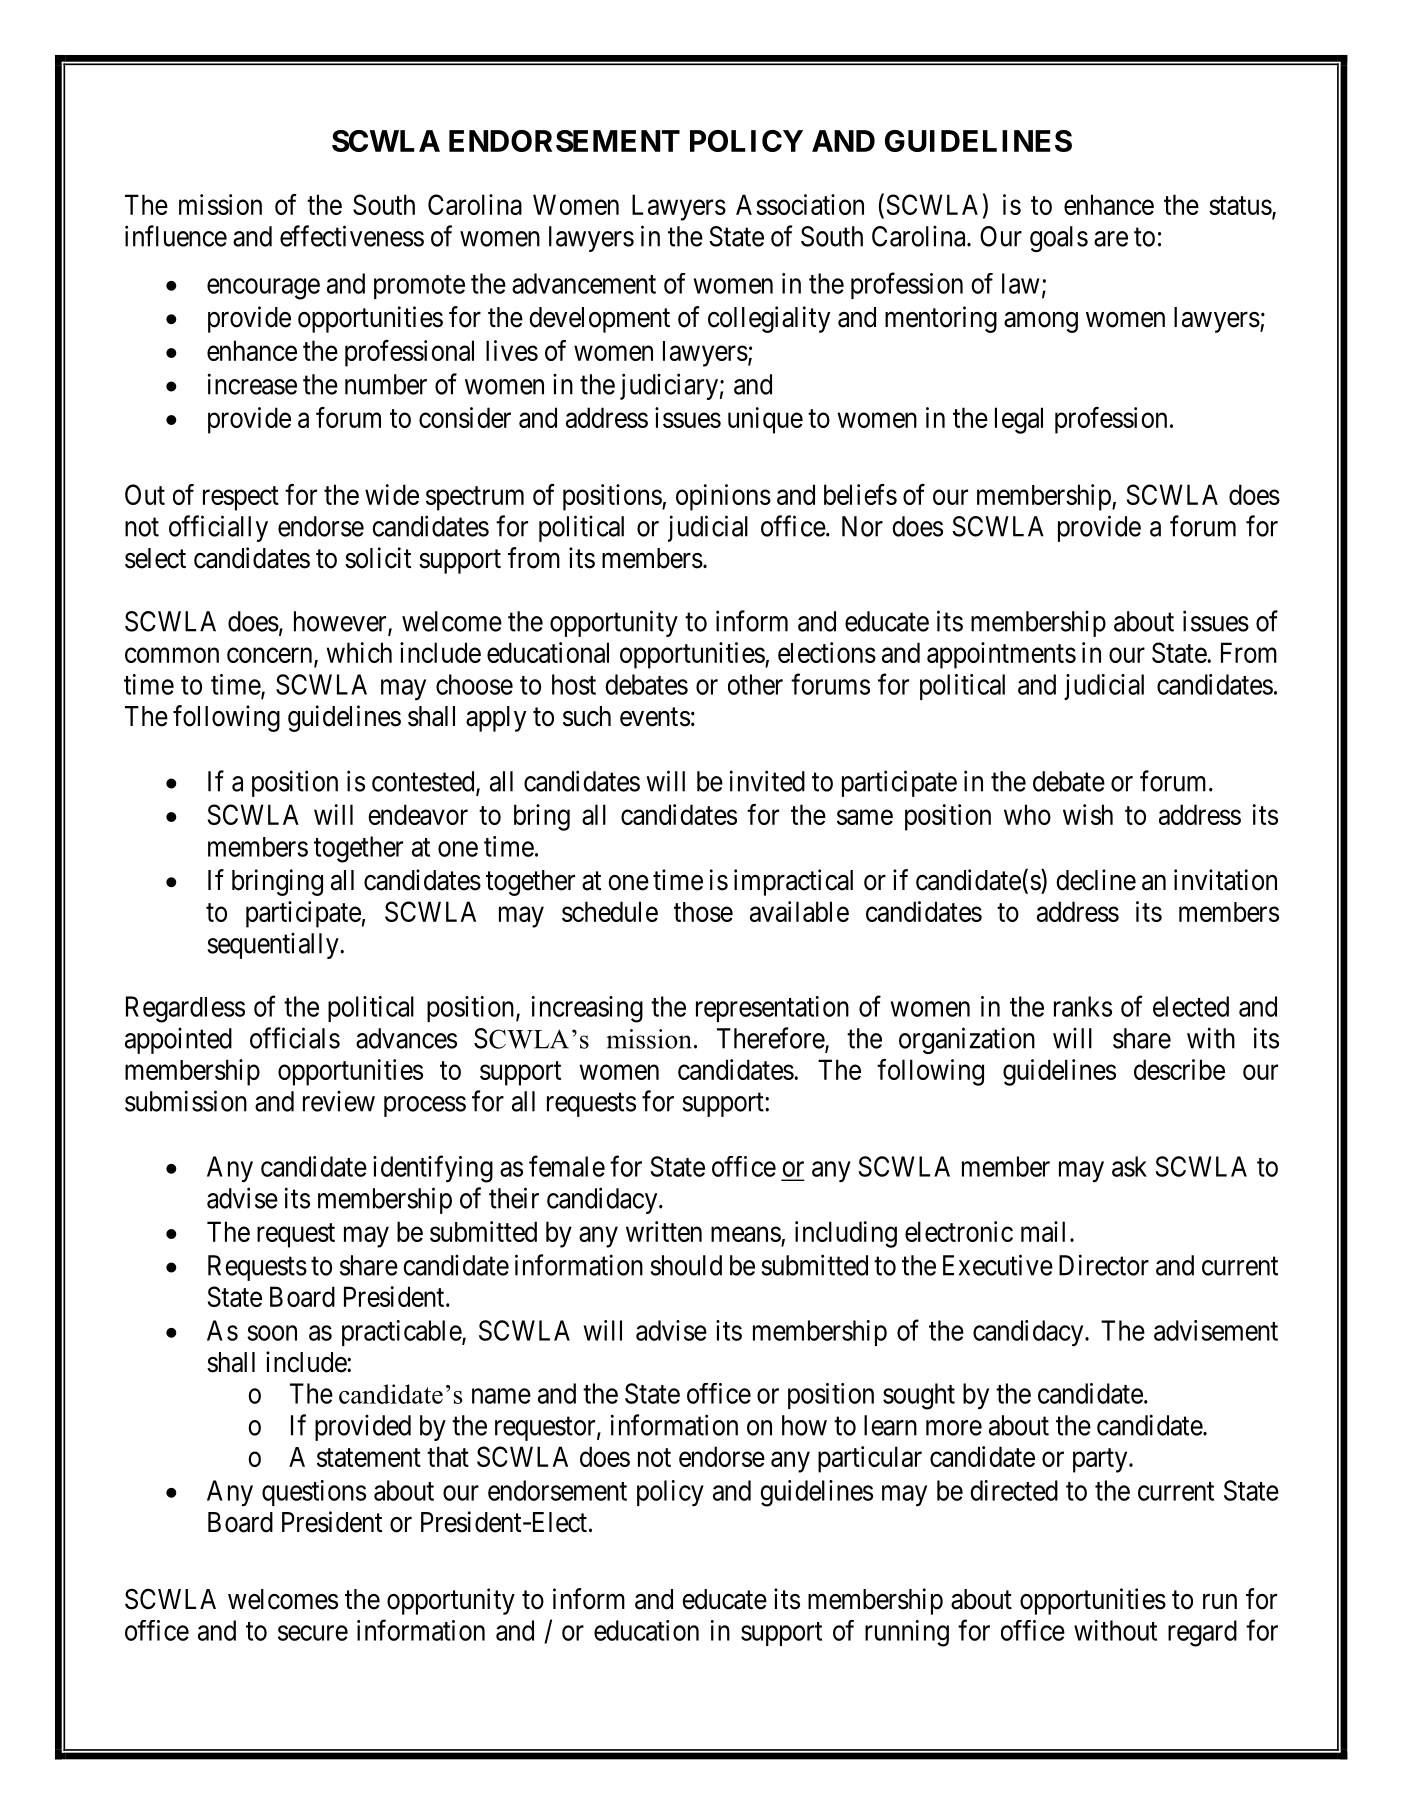 The image size is (1402, 1814). I want to click on encourage, so click(263, 289).
